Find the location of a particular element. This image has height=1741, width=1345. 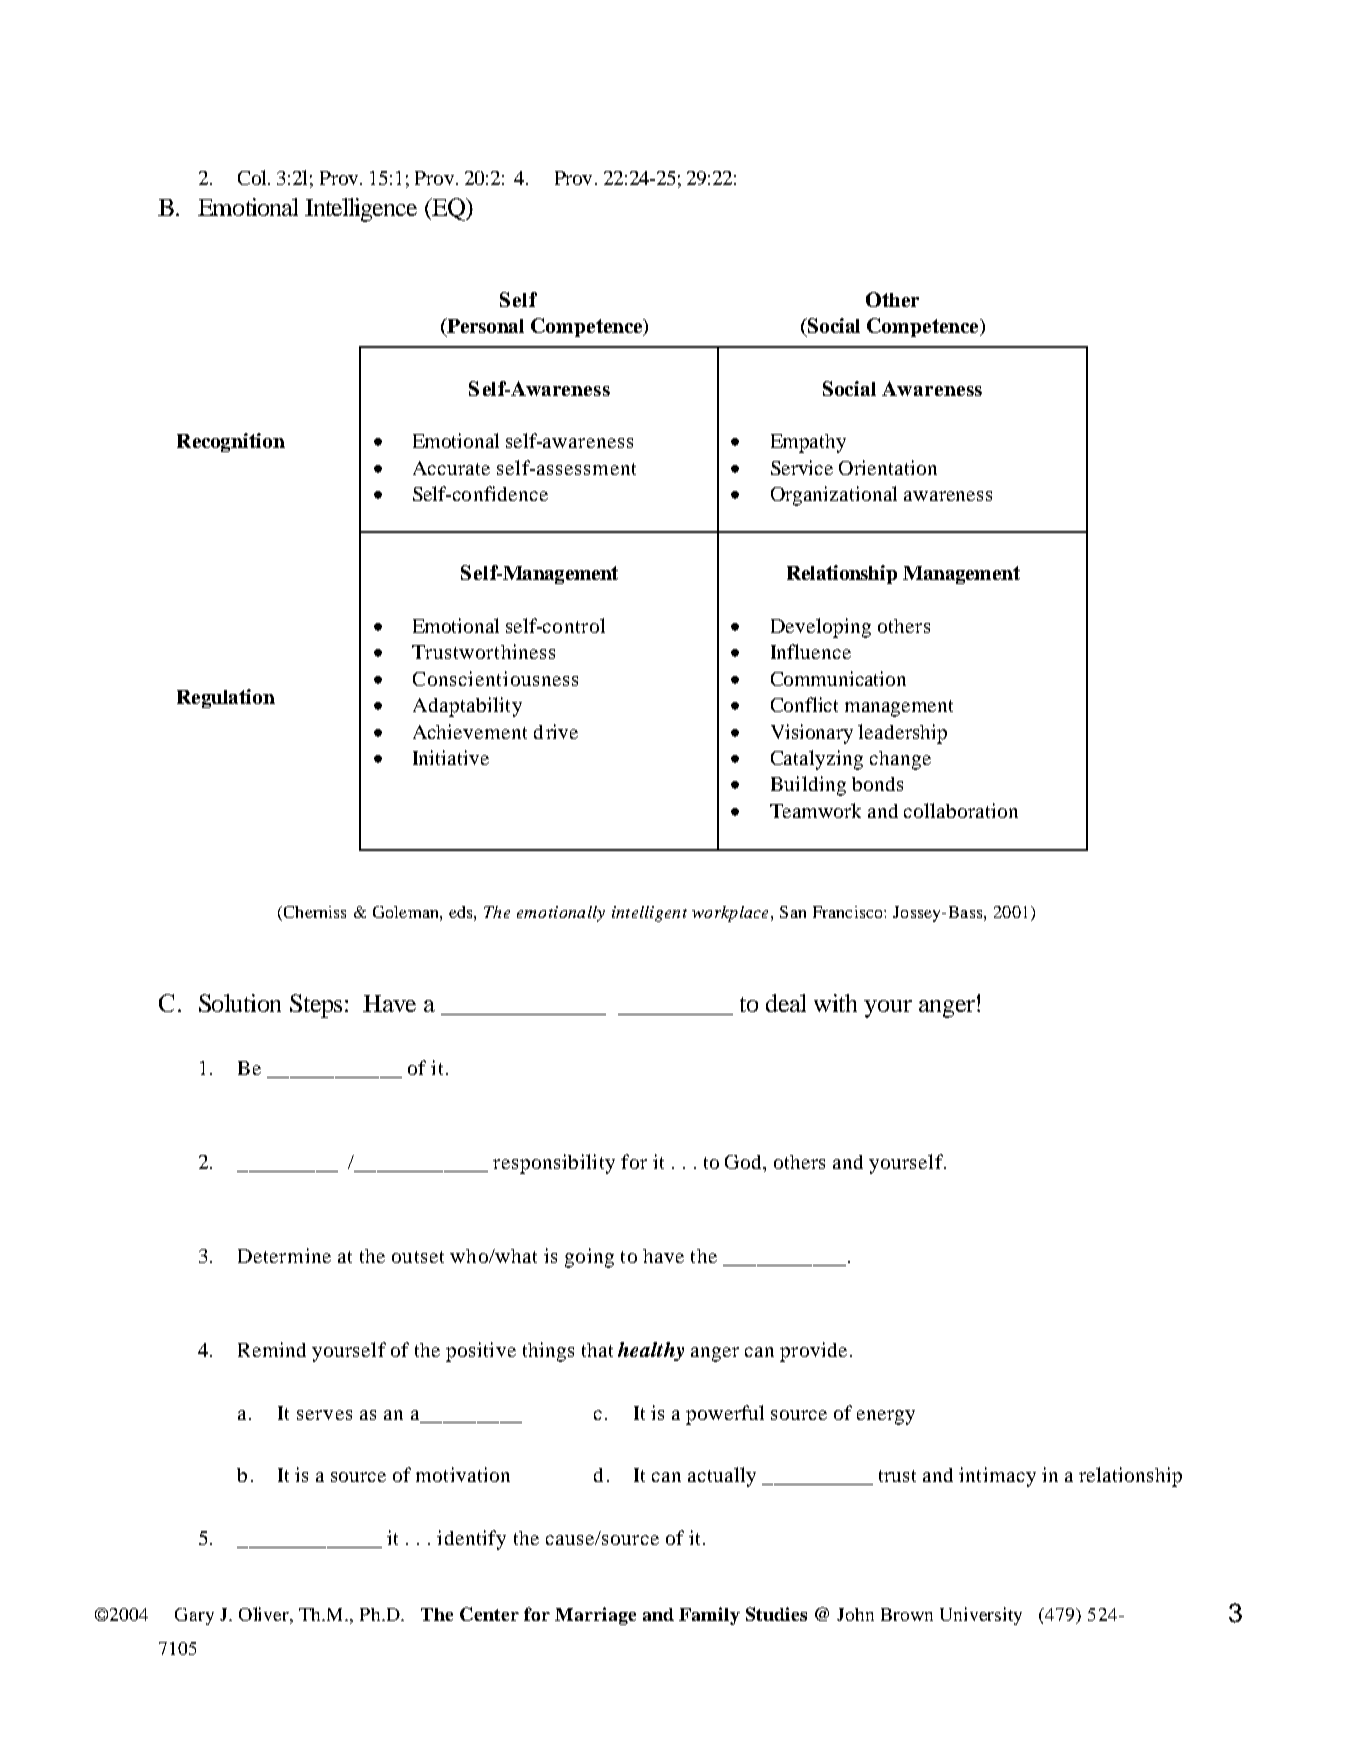

Regulation is located at coordinates (226, 698).
